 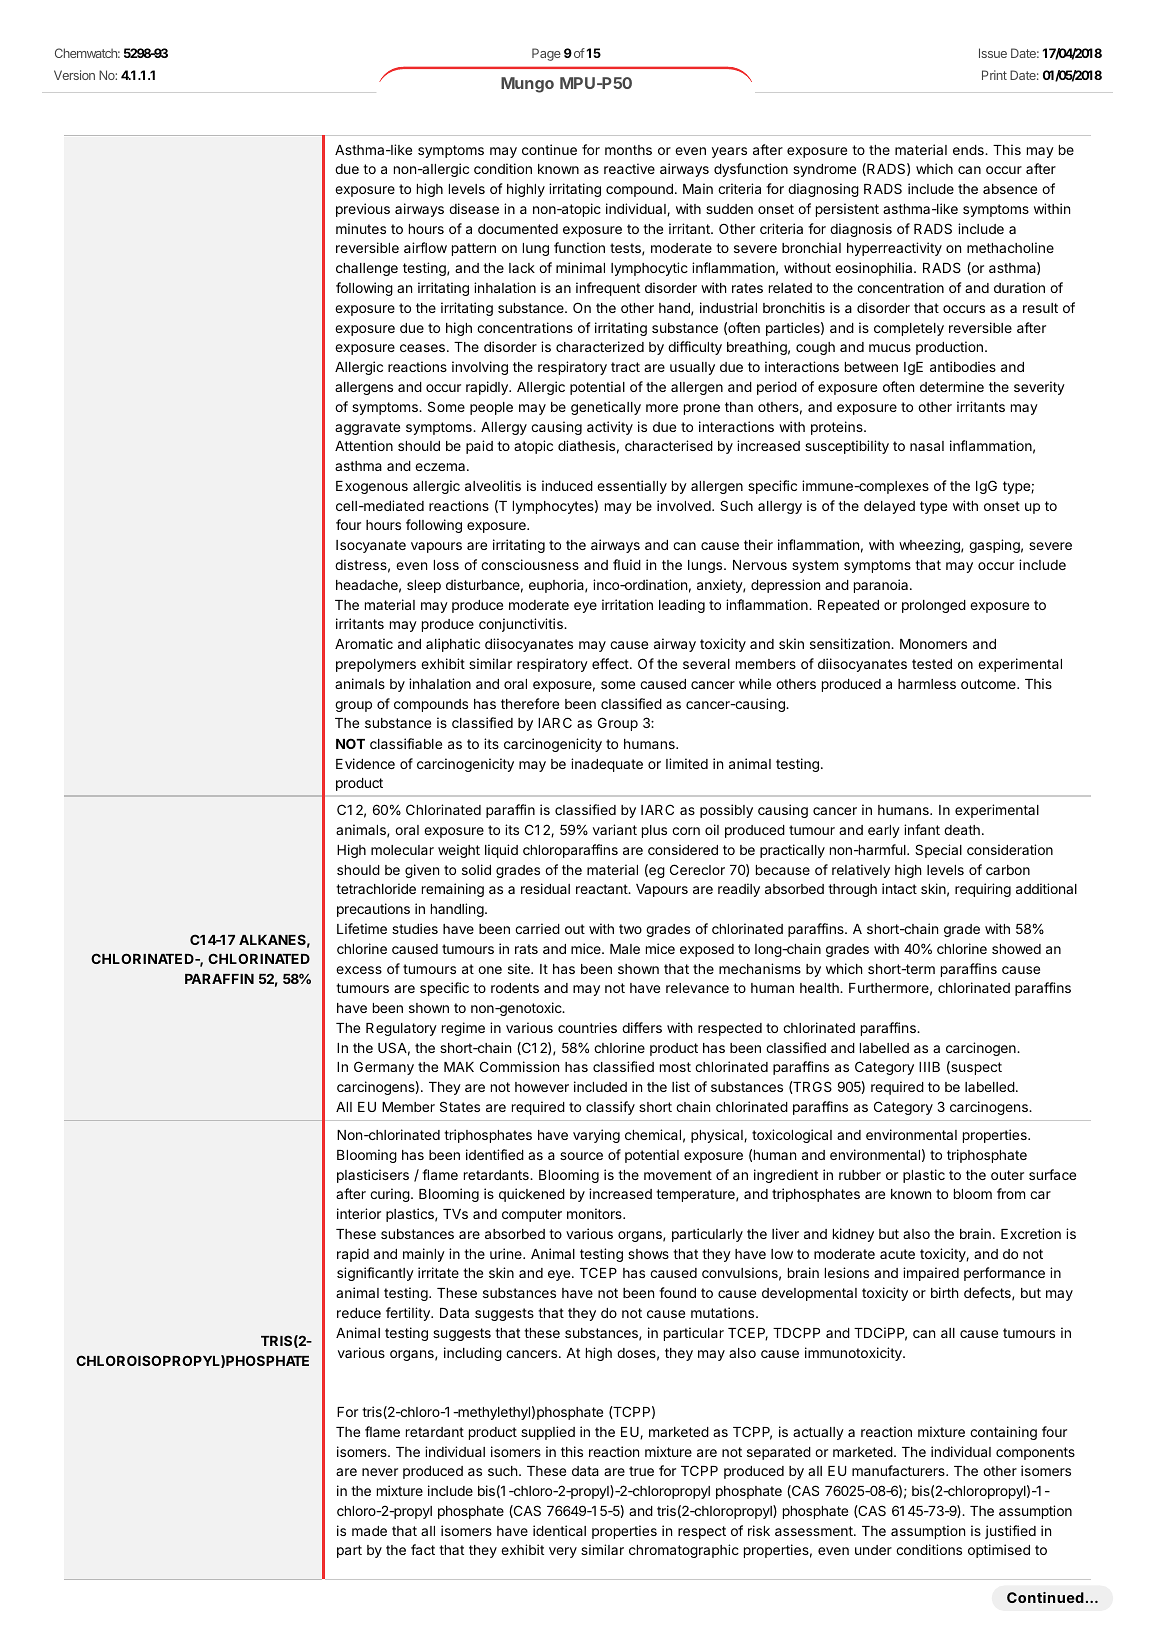 What do you see at coordinates (922, 829) in the document?
I see `infant` at bounding box center [922, 829].
